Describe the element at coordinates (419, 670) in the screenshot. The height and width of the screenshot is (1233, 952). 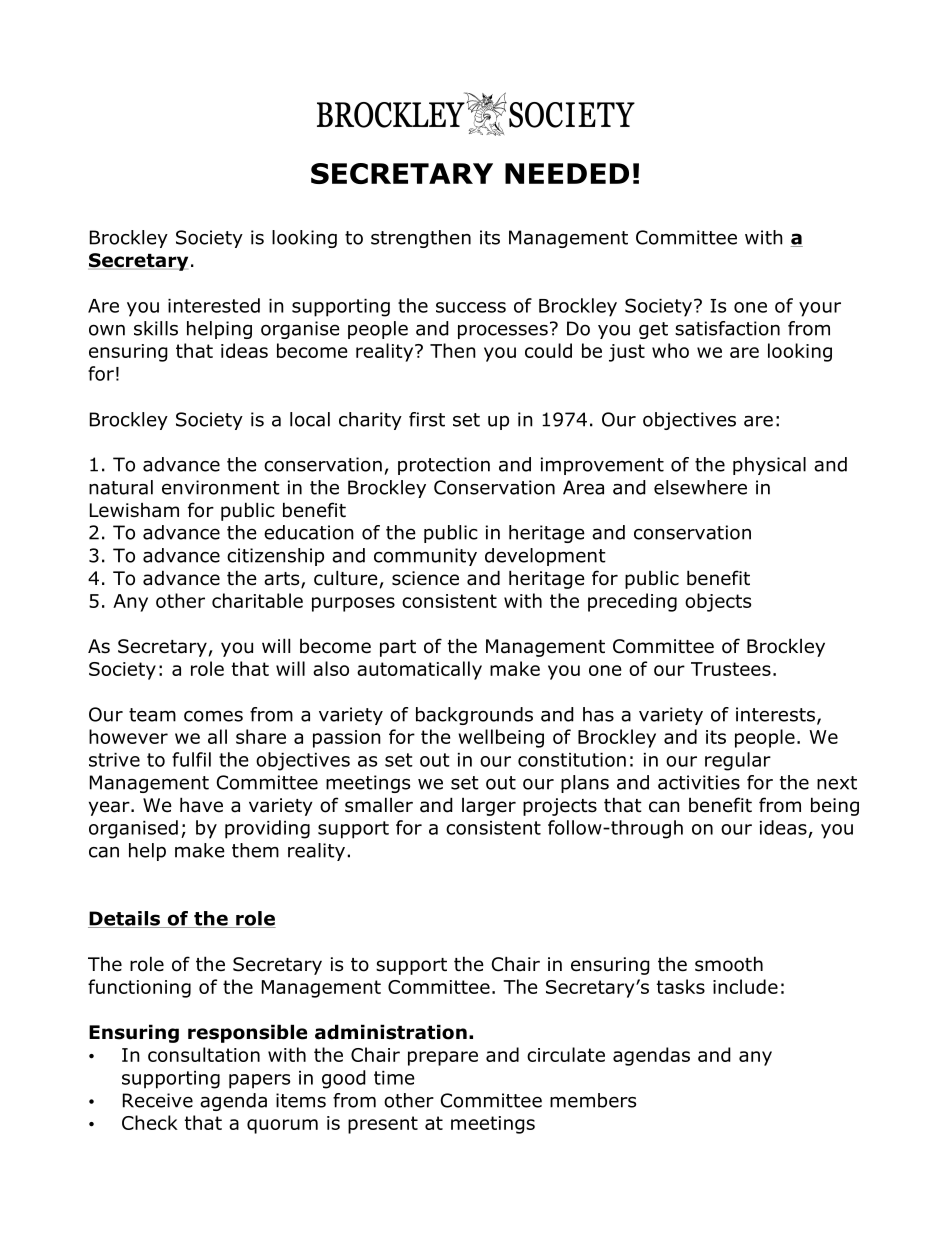
I see `automatically` at that location.
